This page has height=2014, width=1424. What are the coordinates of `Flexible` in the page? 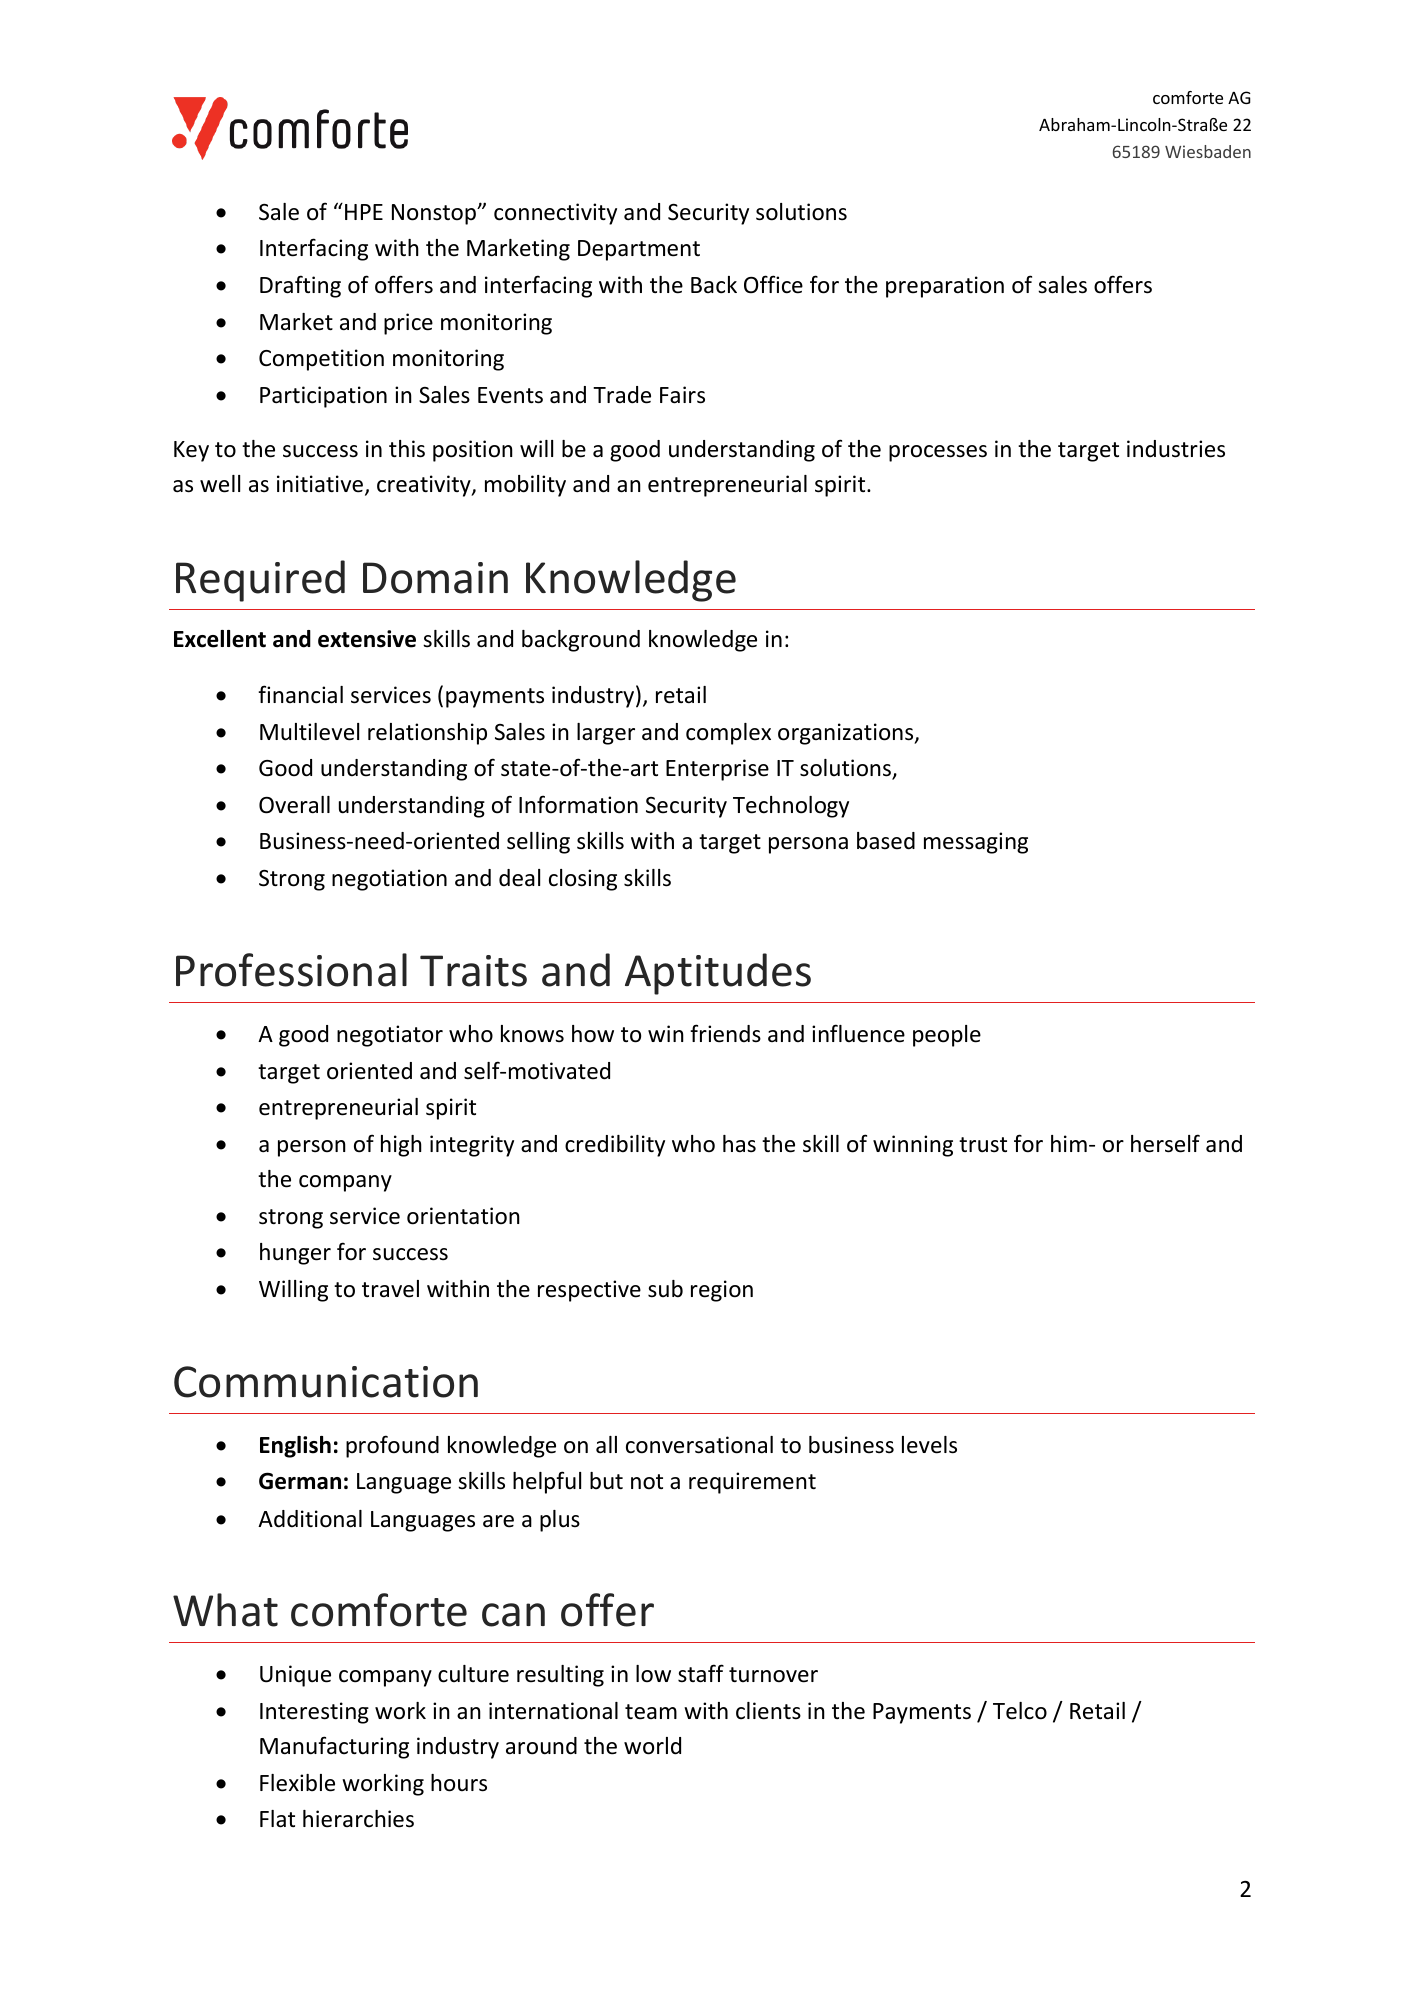 It's located at (297, 1783).
